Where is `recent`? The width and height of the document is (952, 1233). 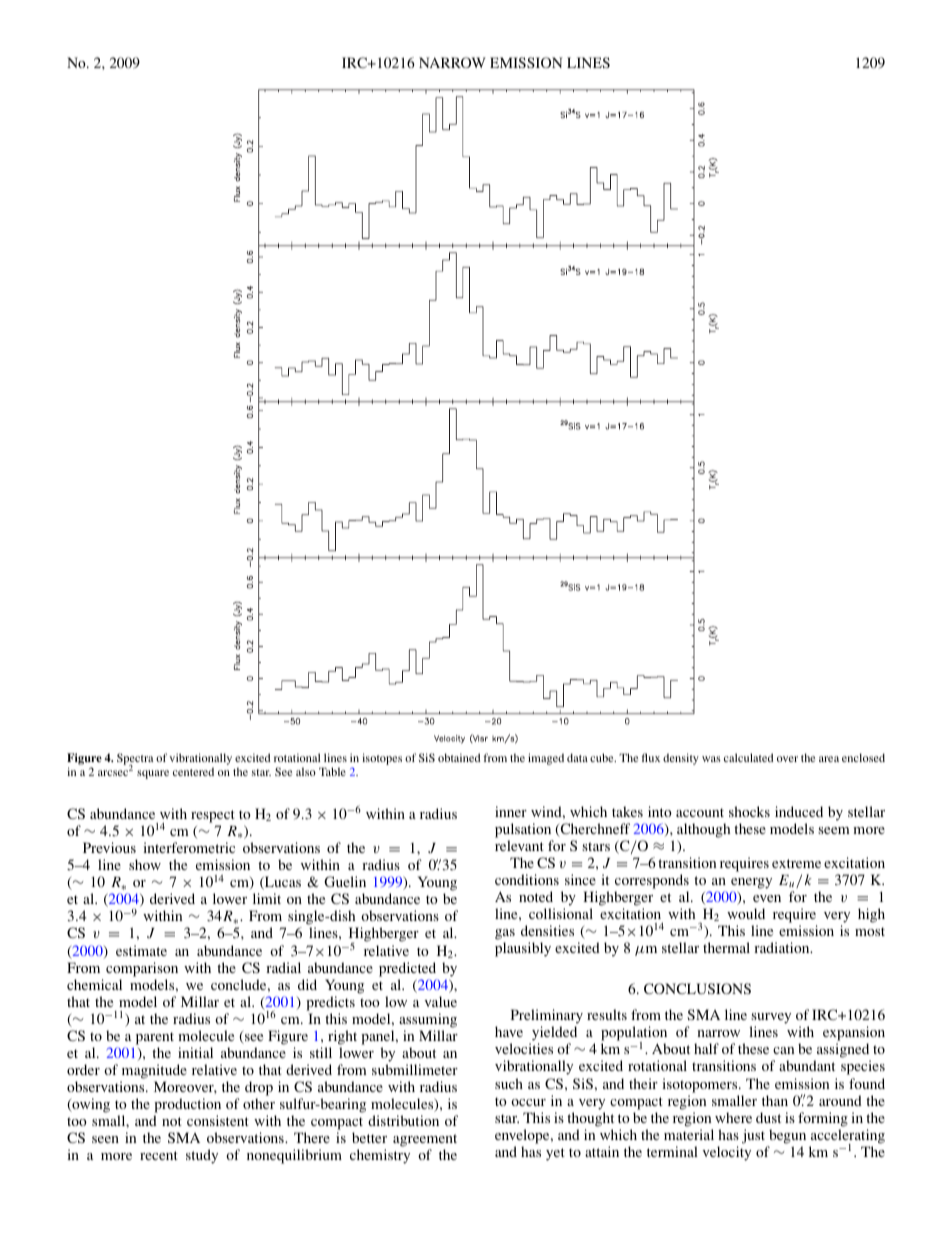 recent is located at coordinates (159, 1155).
